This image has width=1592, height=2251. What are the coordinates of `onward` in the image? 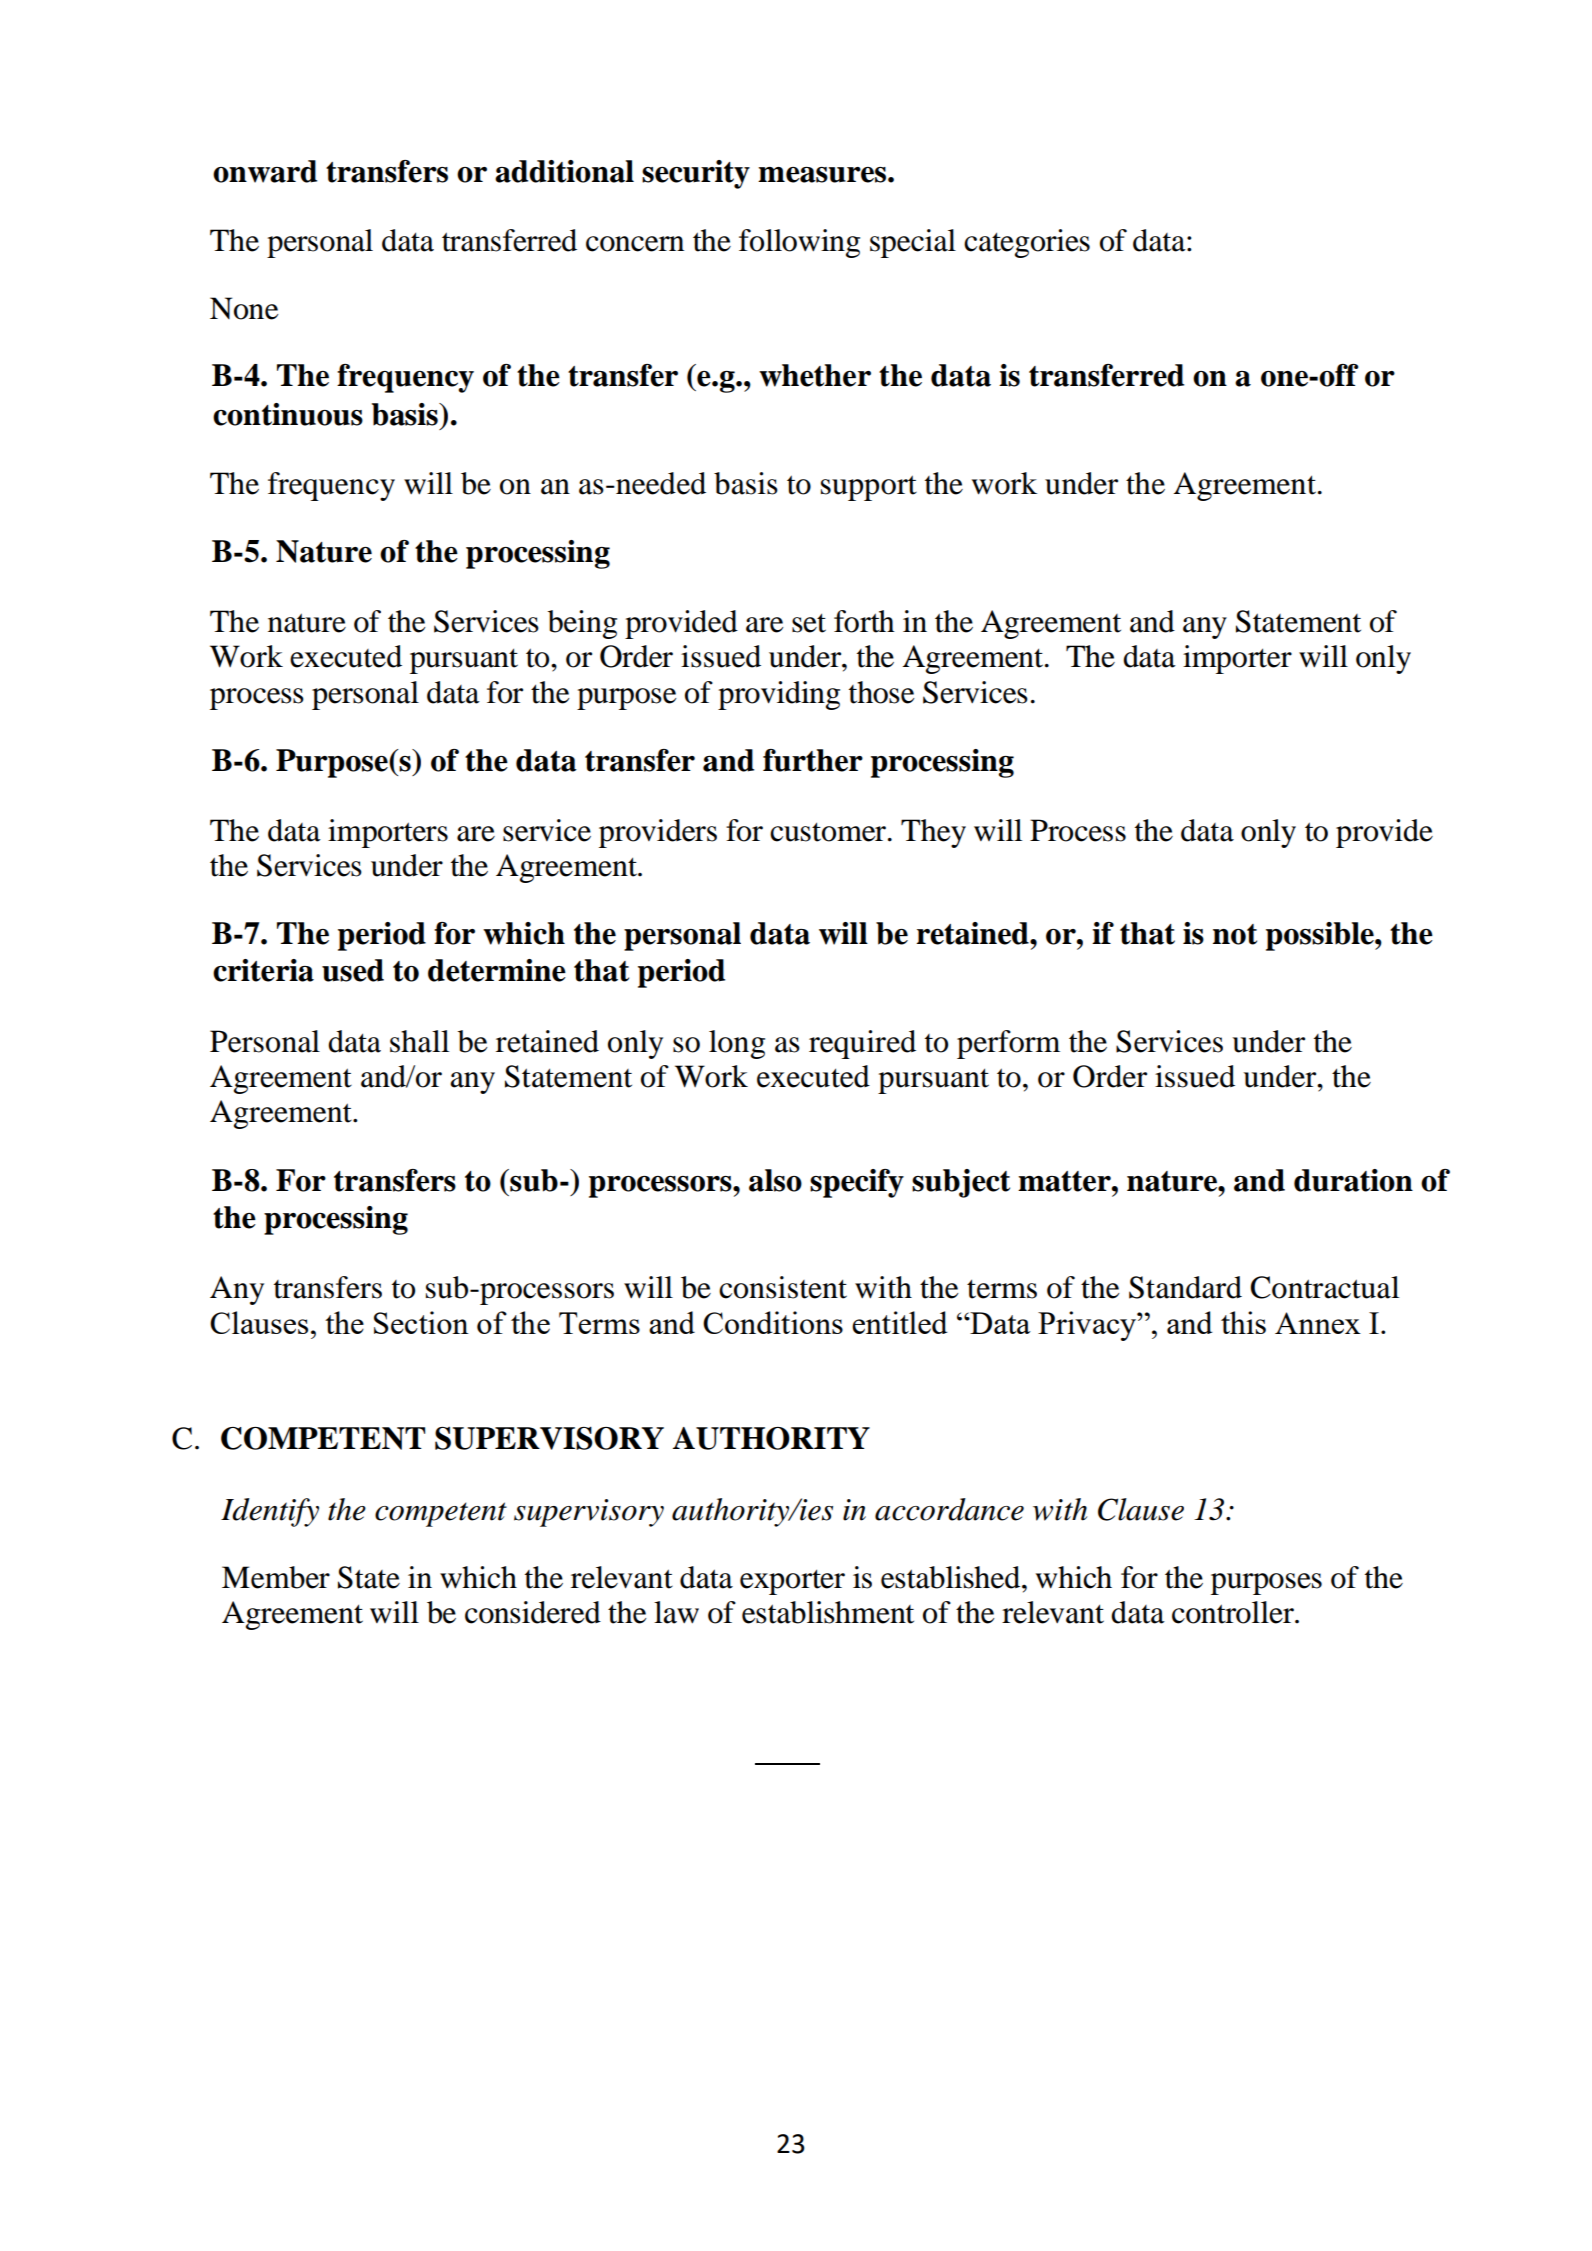 It's located at (265, 171).
